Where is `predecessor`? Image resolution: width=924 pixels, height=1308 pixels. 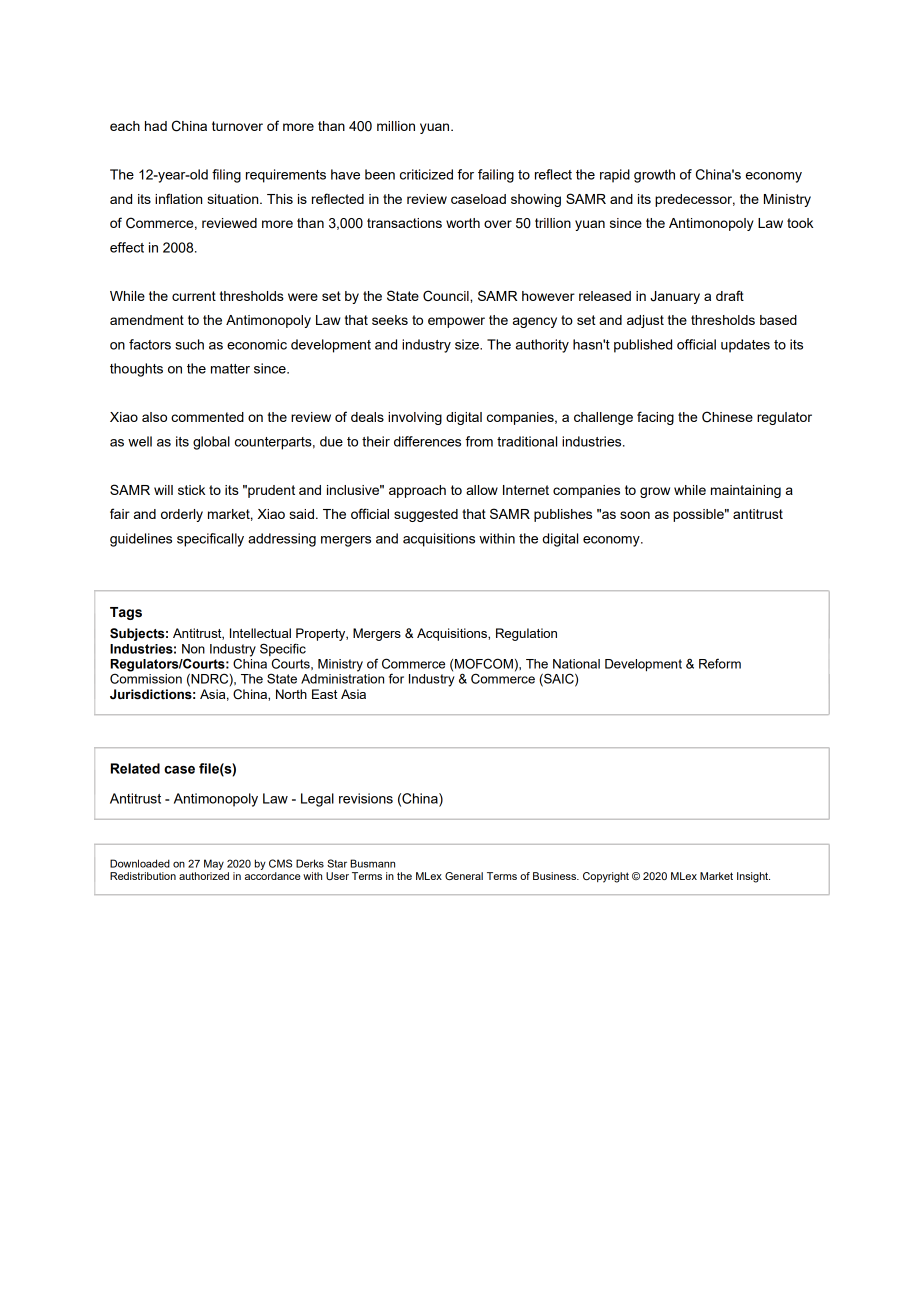 predecessor is located at coordinates (695, 200).
